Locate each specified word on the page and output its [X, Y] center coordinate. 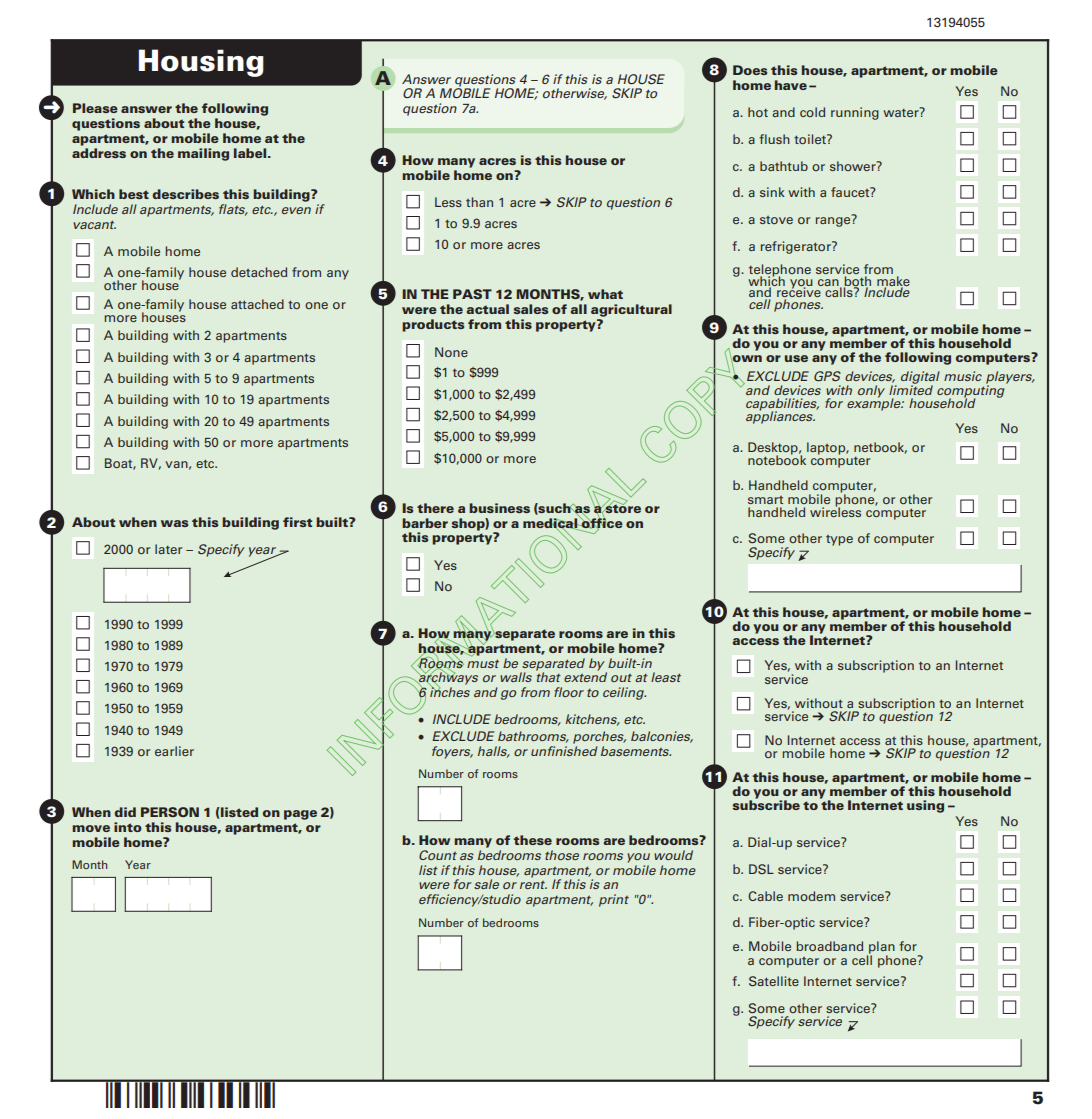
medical [551, 523]
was [174, 523]
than [479, 202]
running [855, 113]
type [839, 540]
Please [95, 108]
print [614, 900]
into [128, 827]
